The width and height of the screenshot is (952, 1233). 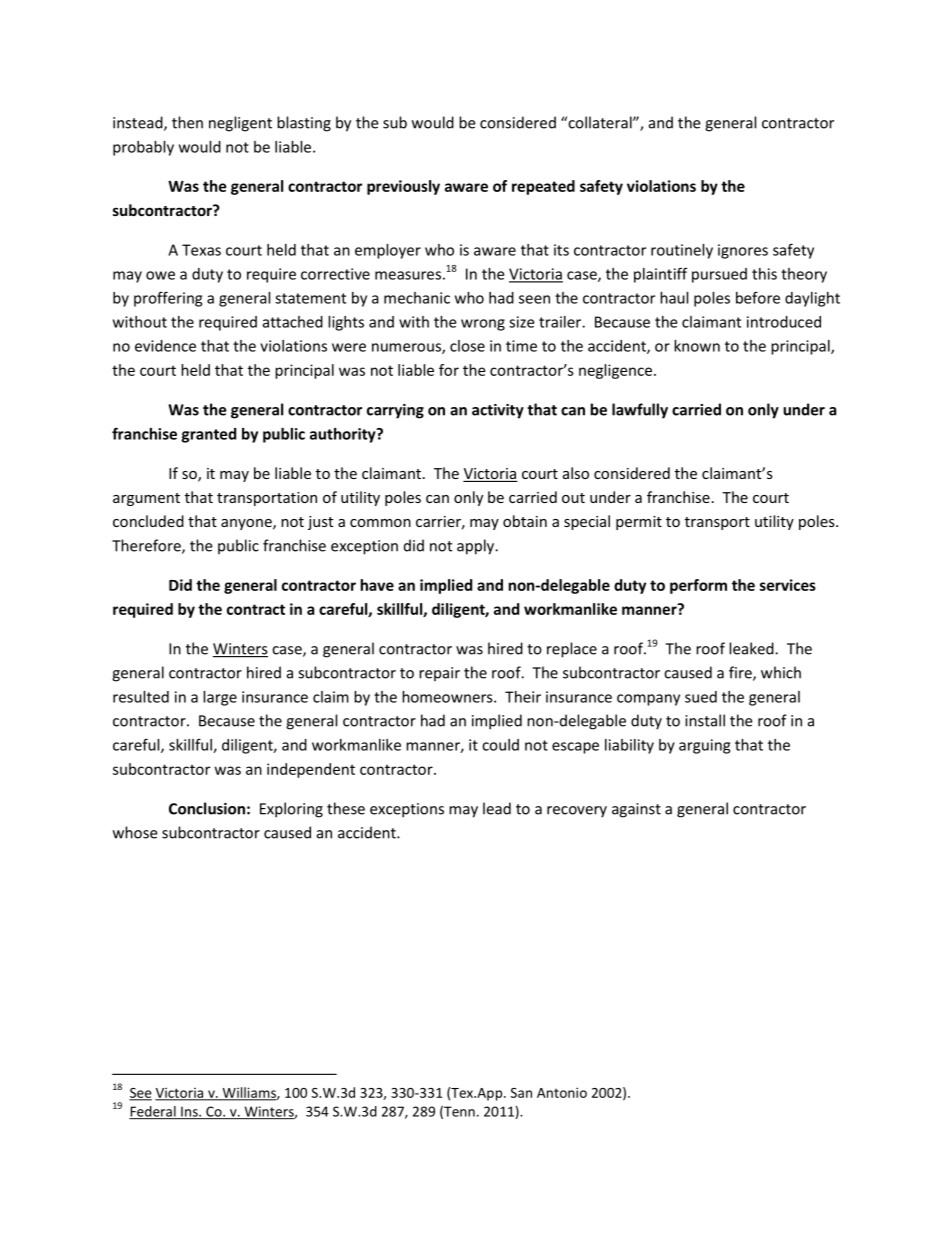 What do you see at coordinates (249, 1093) in the screenshot?
I see `Williams` at bounding box center [249, 1093].
